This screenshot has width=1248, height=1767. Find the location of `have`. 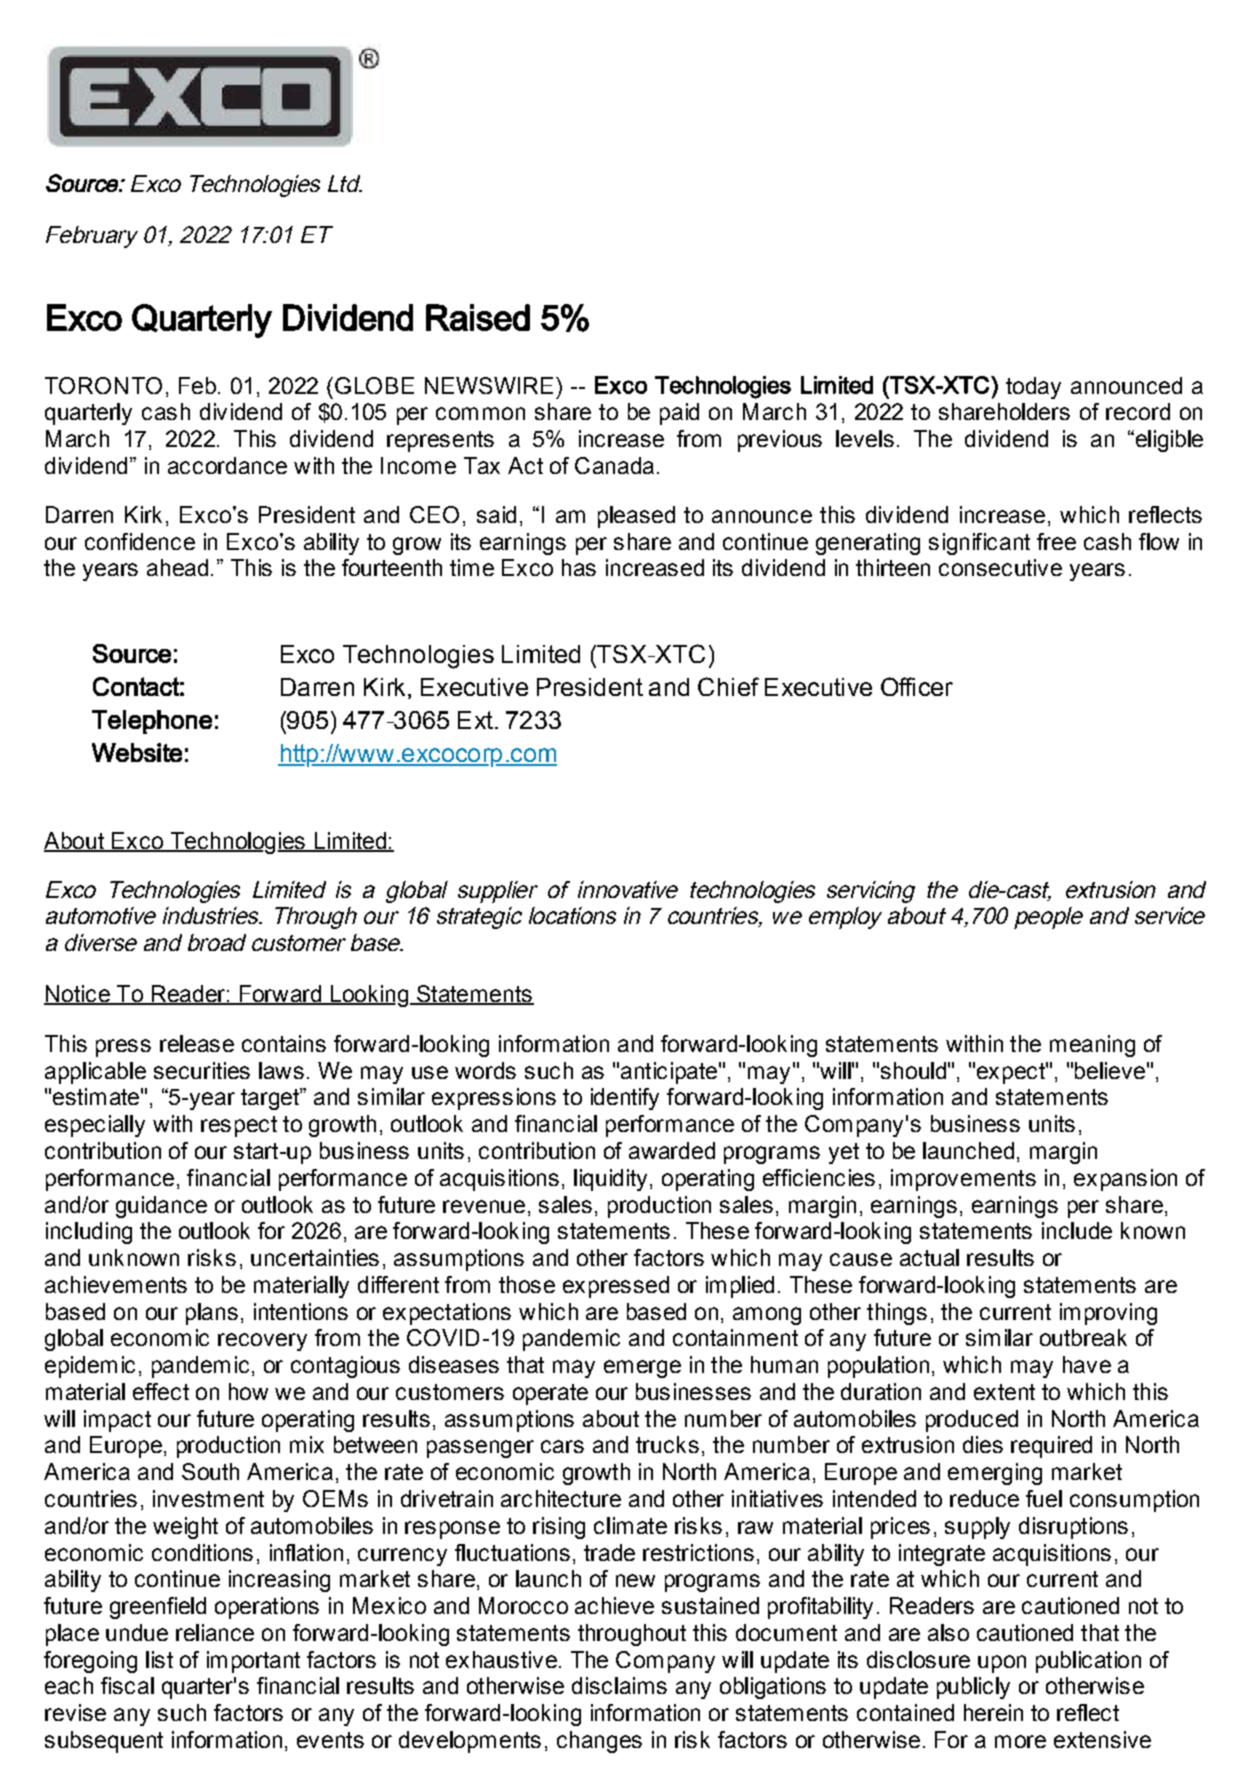

have is located at coordinates (1087, 1364).
